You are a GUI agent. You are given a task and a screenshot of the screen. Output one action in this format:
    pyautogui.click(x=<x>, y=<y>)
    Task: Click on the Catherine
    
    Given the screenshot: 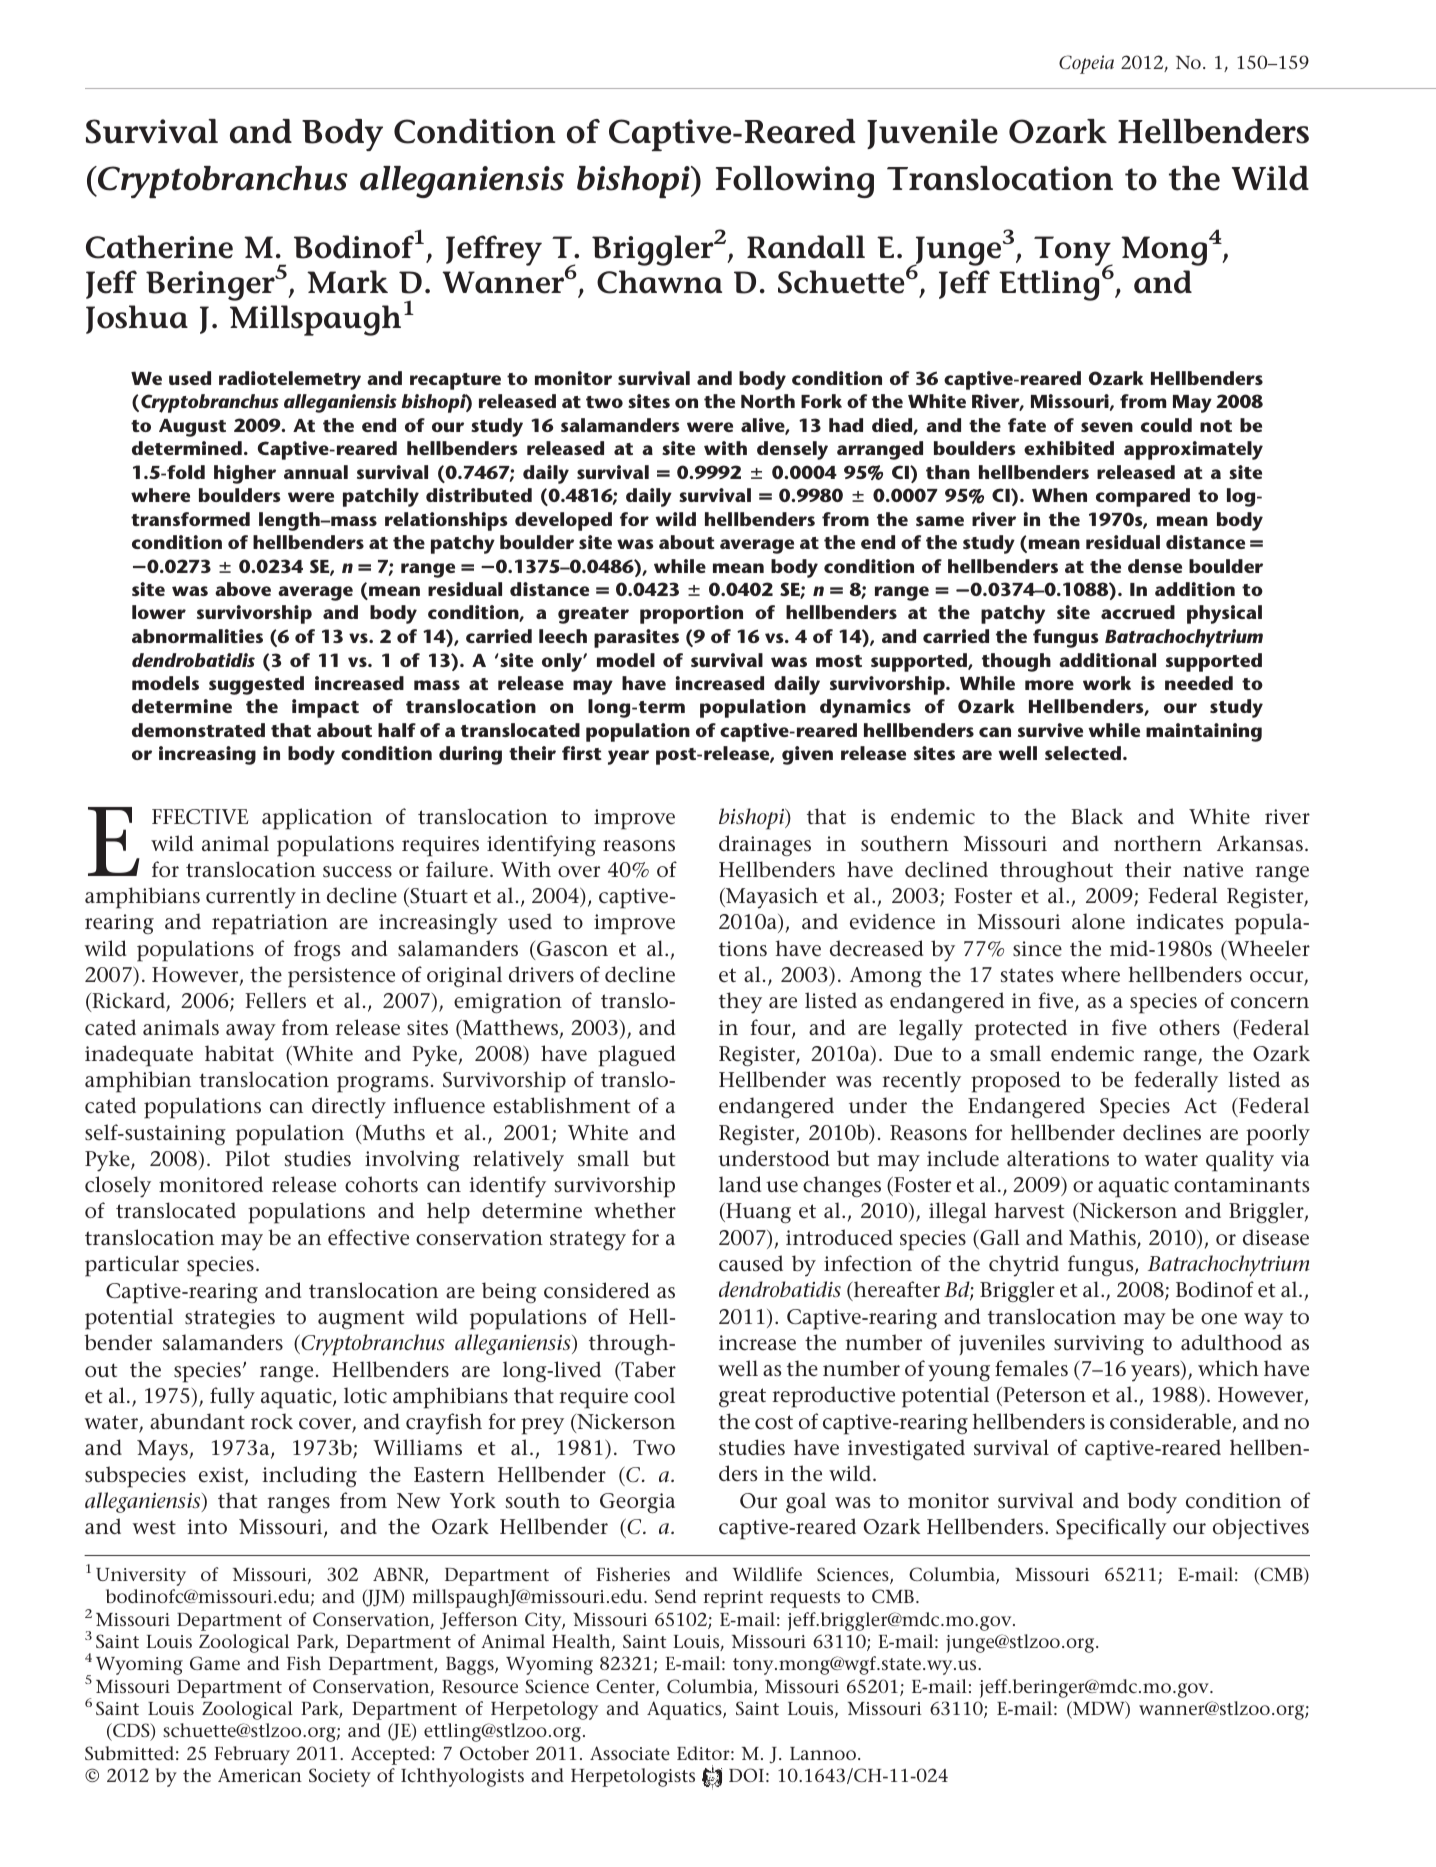 What is the action you would take?
    pyautogui.click(x=159, y=247)
